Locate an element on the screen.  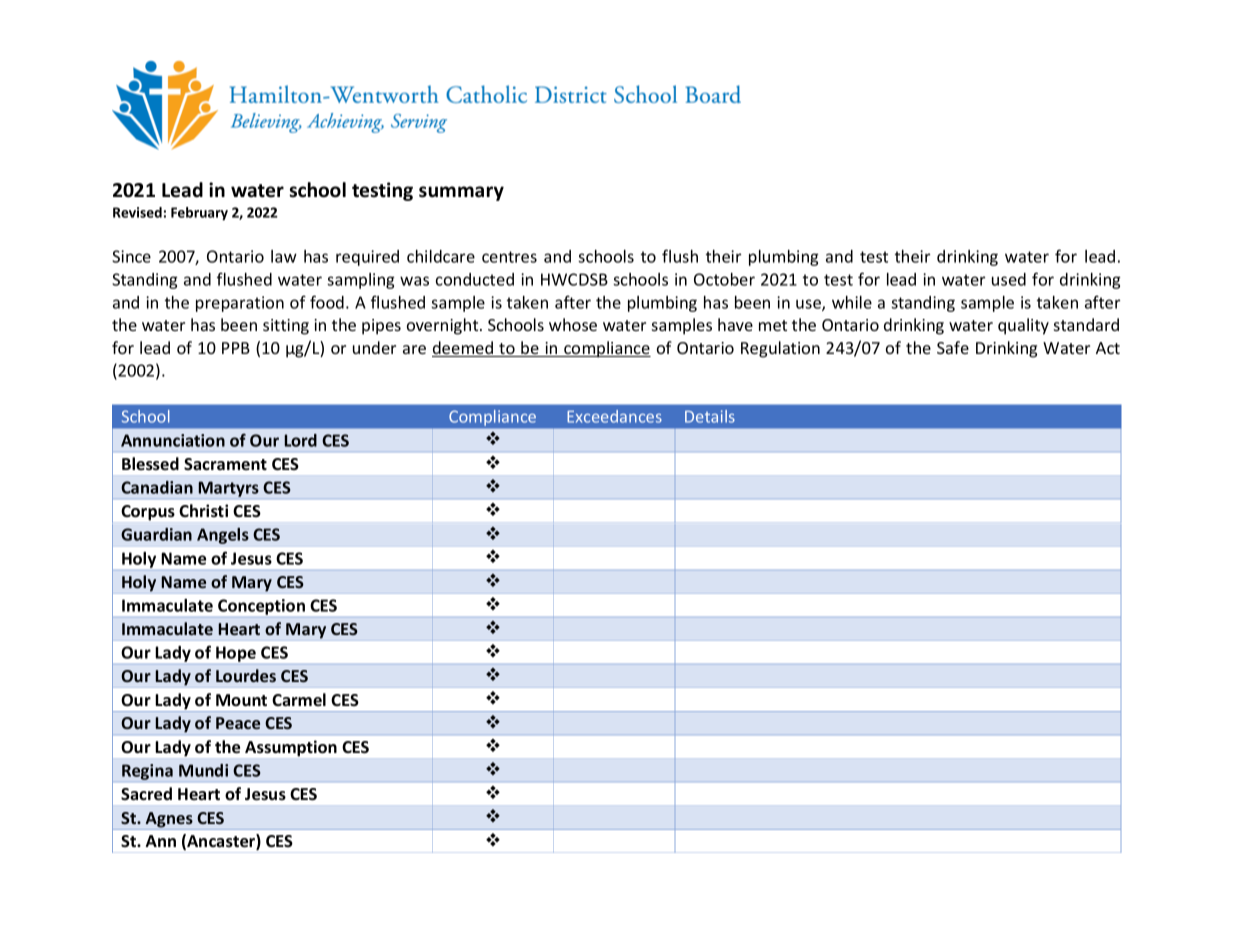
Carmel is located at coordinates (299, 700).
